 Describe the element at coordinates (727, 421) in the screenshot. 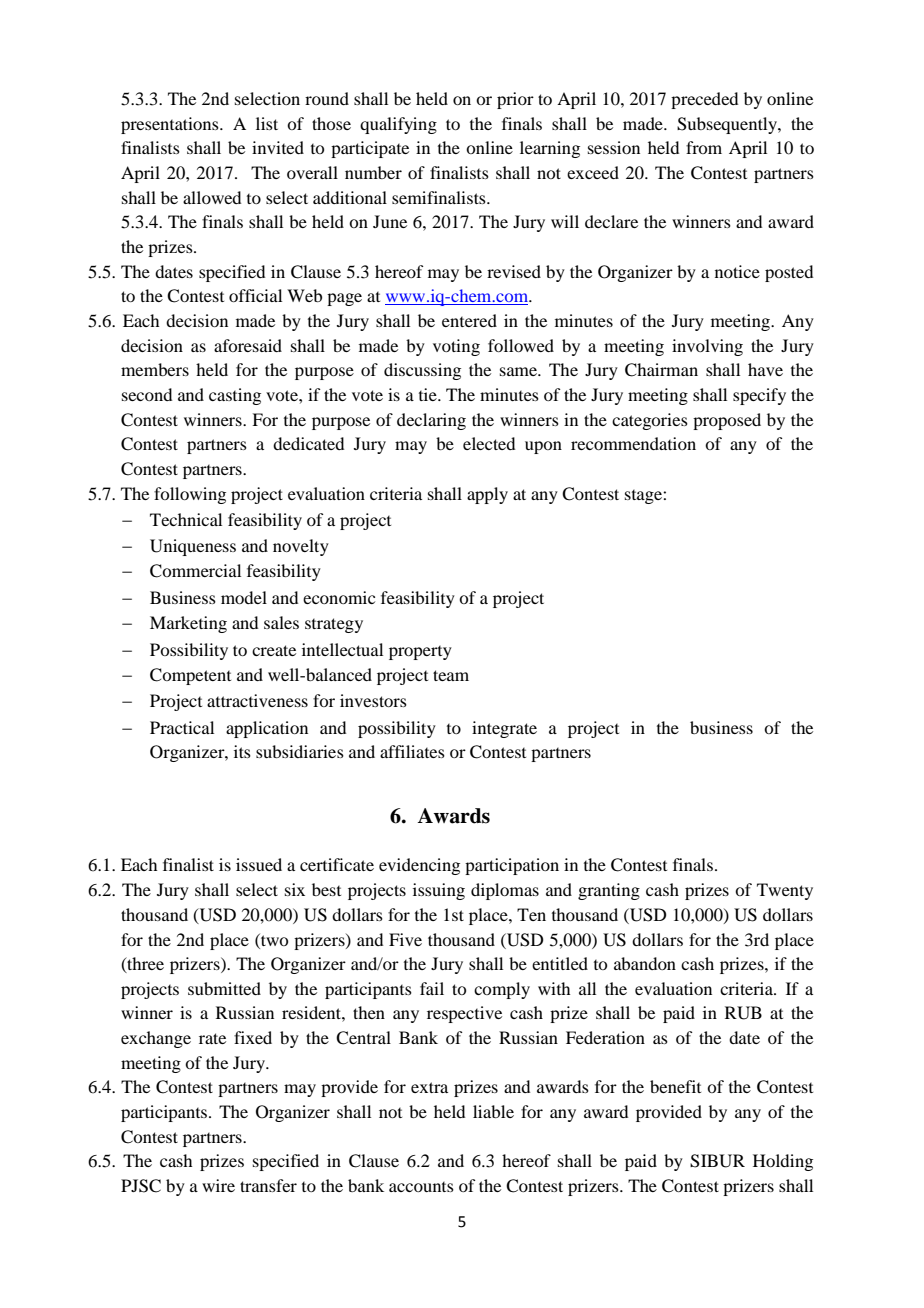

I see `proposed` at that location.
